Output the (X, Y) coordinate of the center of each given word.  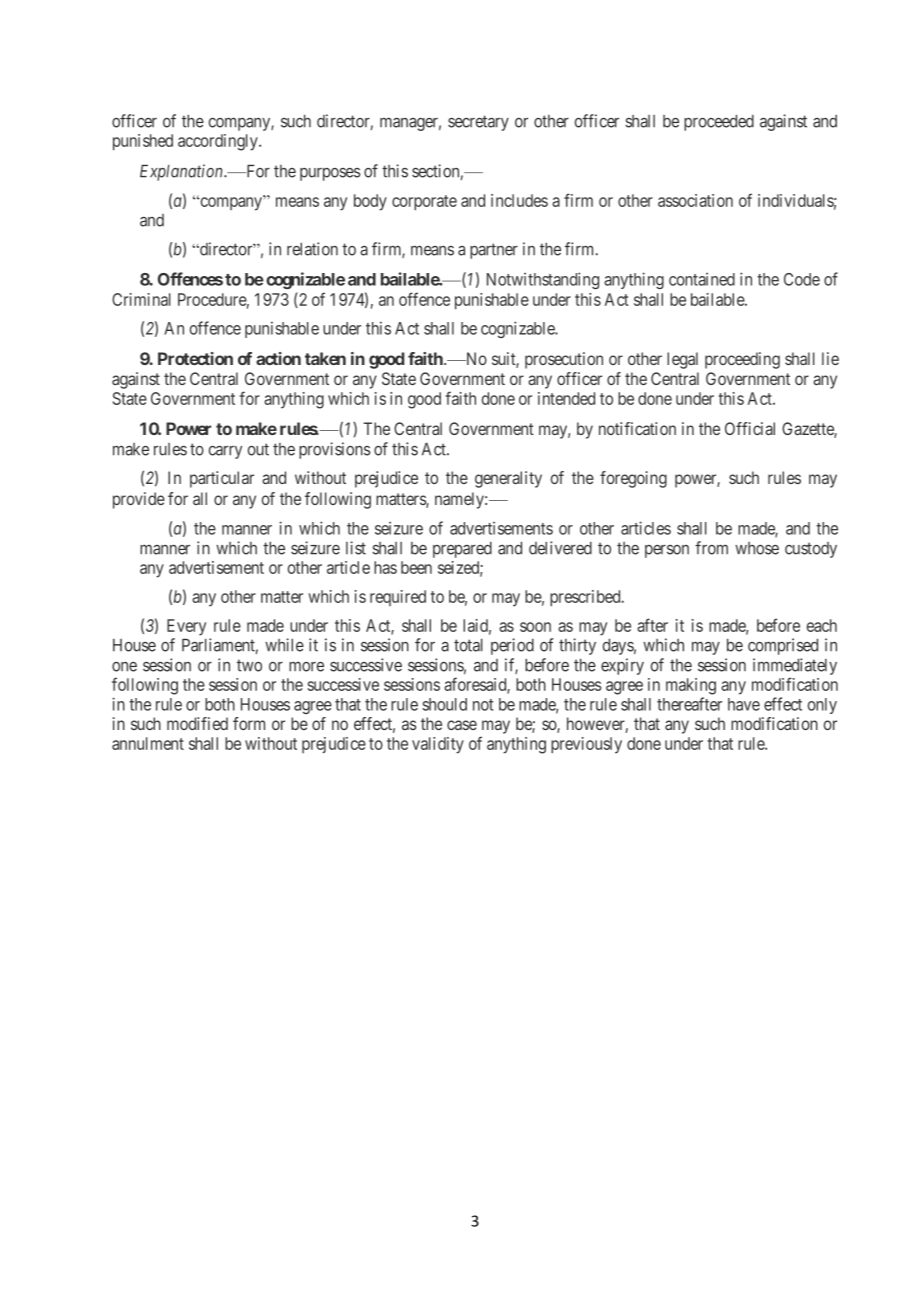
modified (197, 723)
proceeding (742, 360)
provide (139, 500)
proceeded (719, 123)
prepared (462, 550)
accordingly (219, 142)
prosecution (564, 360)
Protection (195, 358)
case (462, 725)
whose (757, 548)
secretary (478, 123)
